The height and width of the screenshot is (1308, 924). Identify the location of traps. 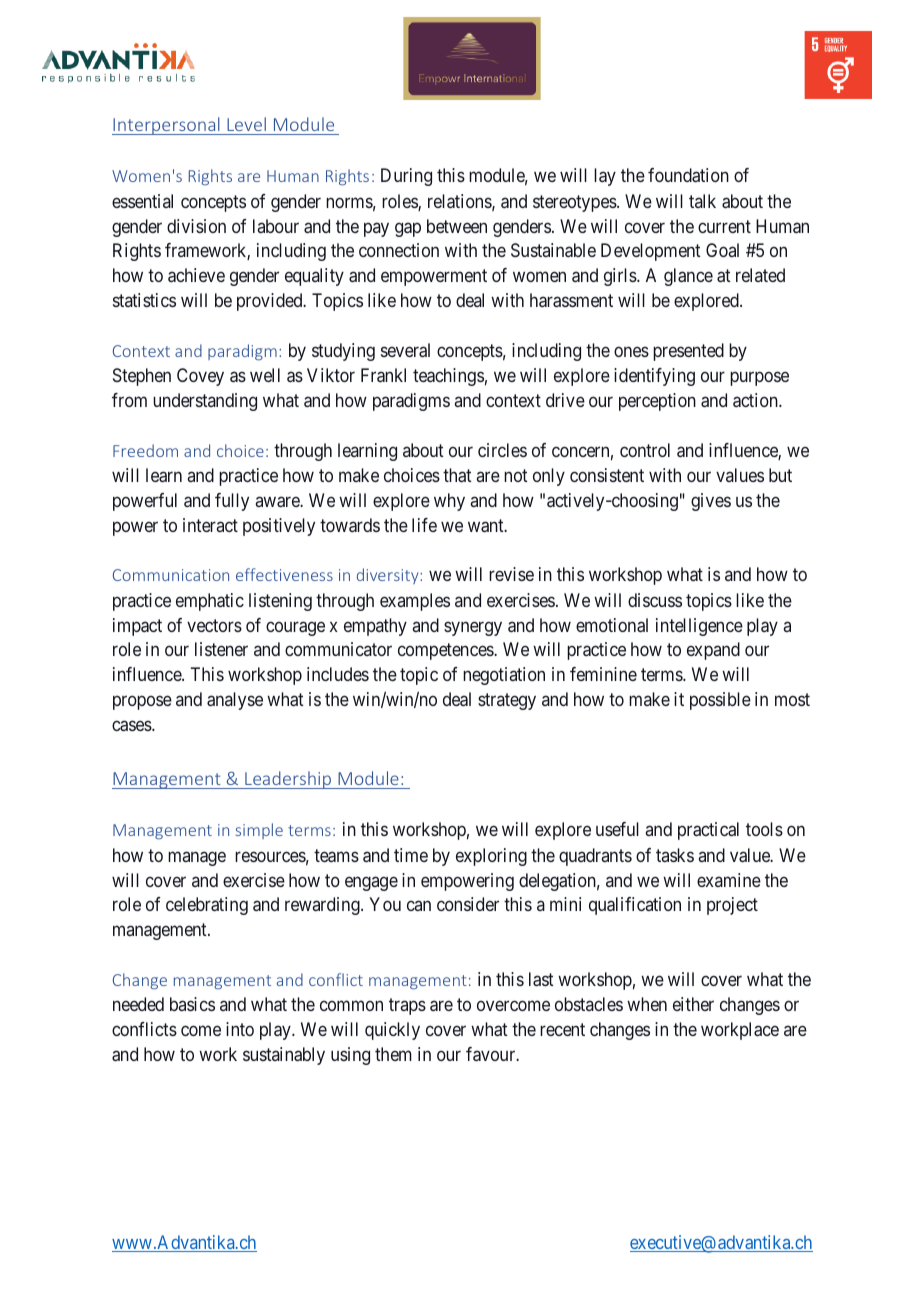
(407, 1007).
